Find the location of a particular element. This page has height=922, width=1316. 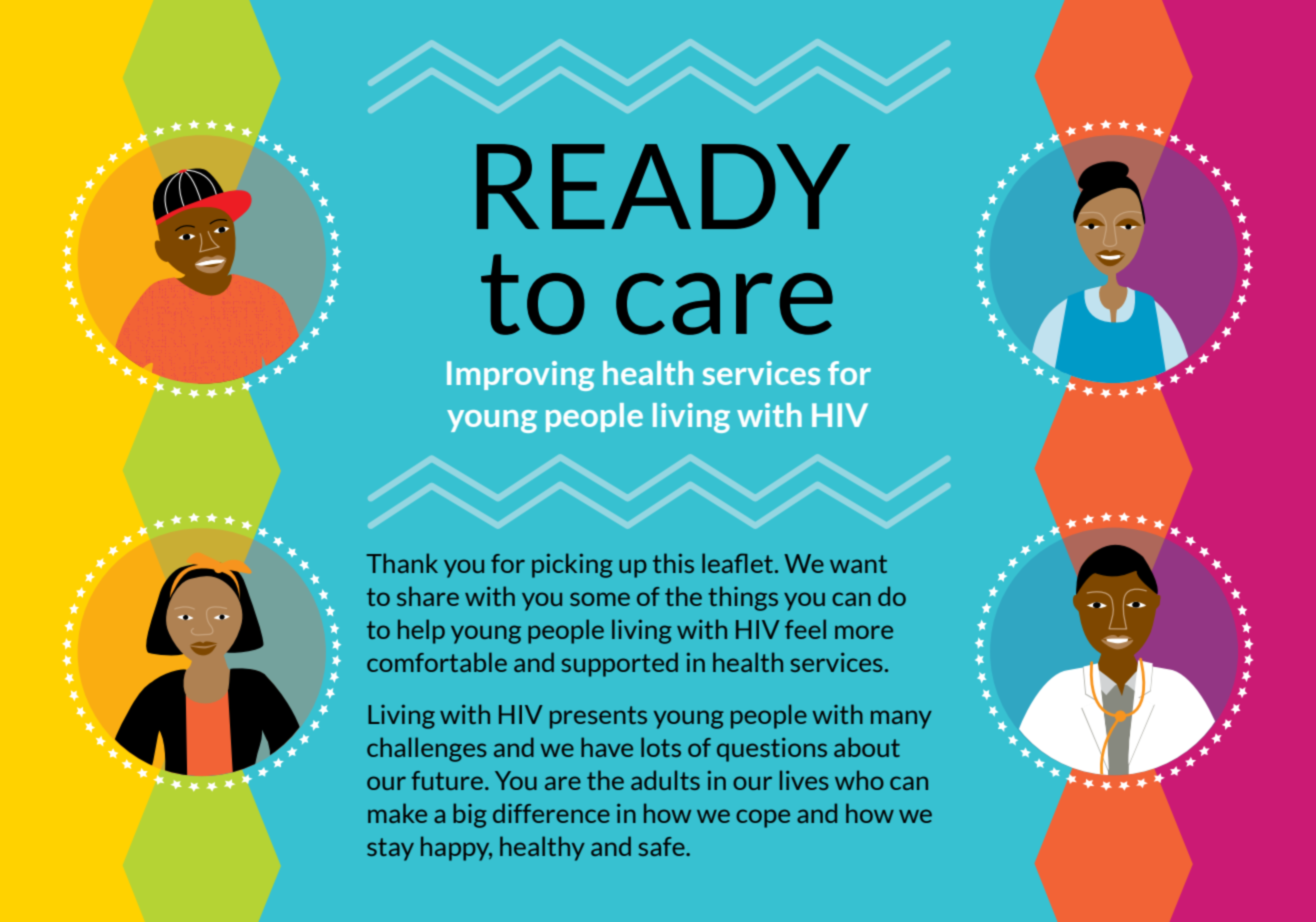

supported is located at coordinates (619, 664).
